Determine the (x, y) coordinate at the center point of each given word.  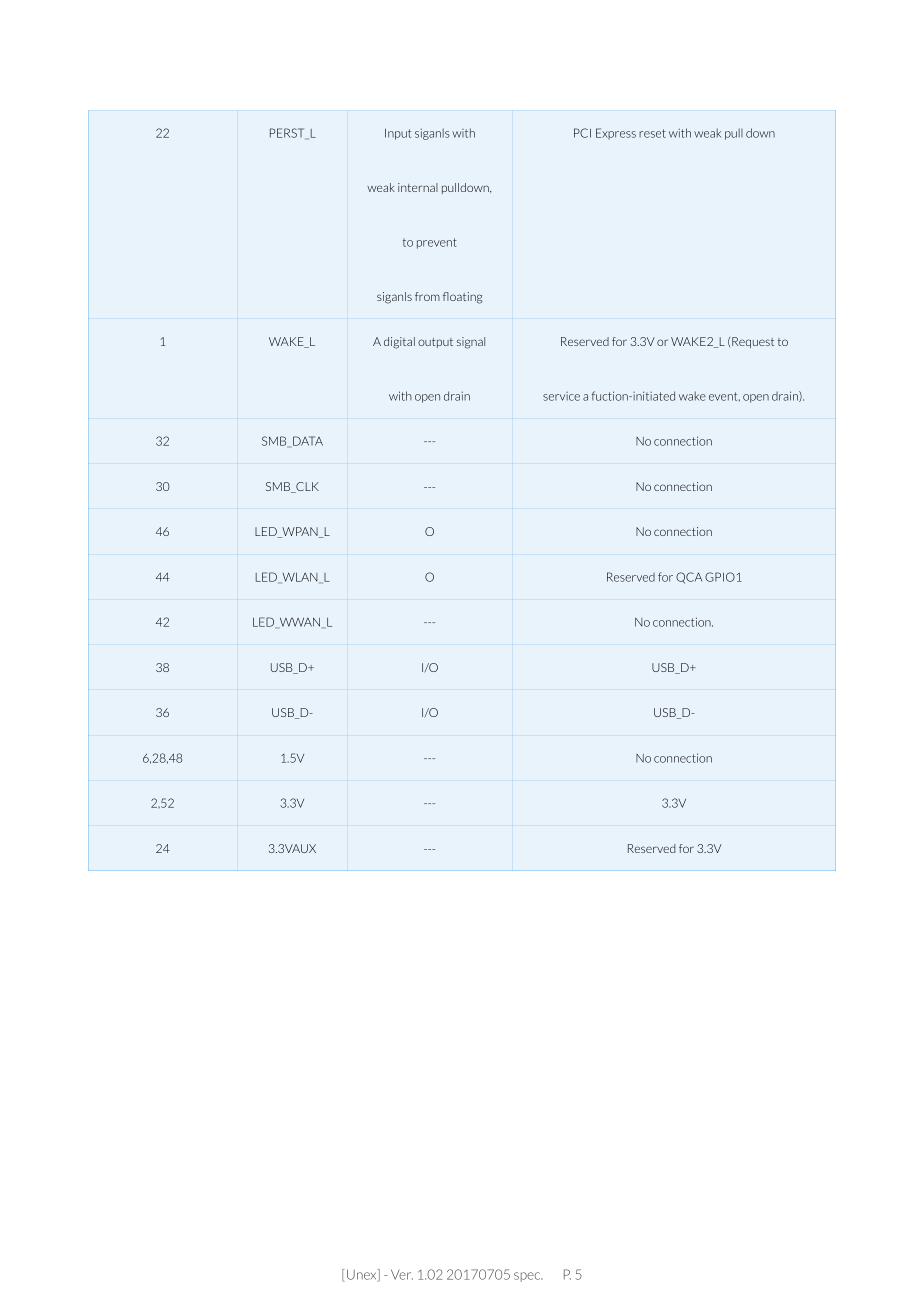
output (435, 343)
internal (418, 187)
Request (753, 342)
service (561, 396)
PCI (582, 133)
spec (528, 1277)
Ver (402, 1275)
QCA (689, 578)
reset (652, 133)
